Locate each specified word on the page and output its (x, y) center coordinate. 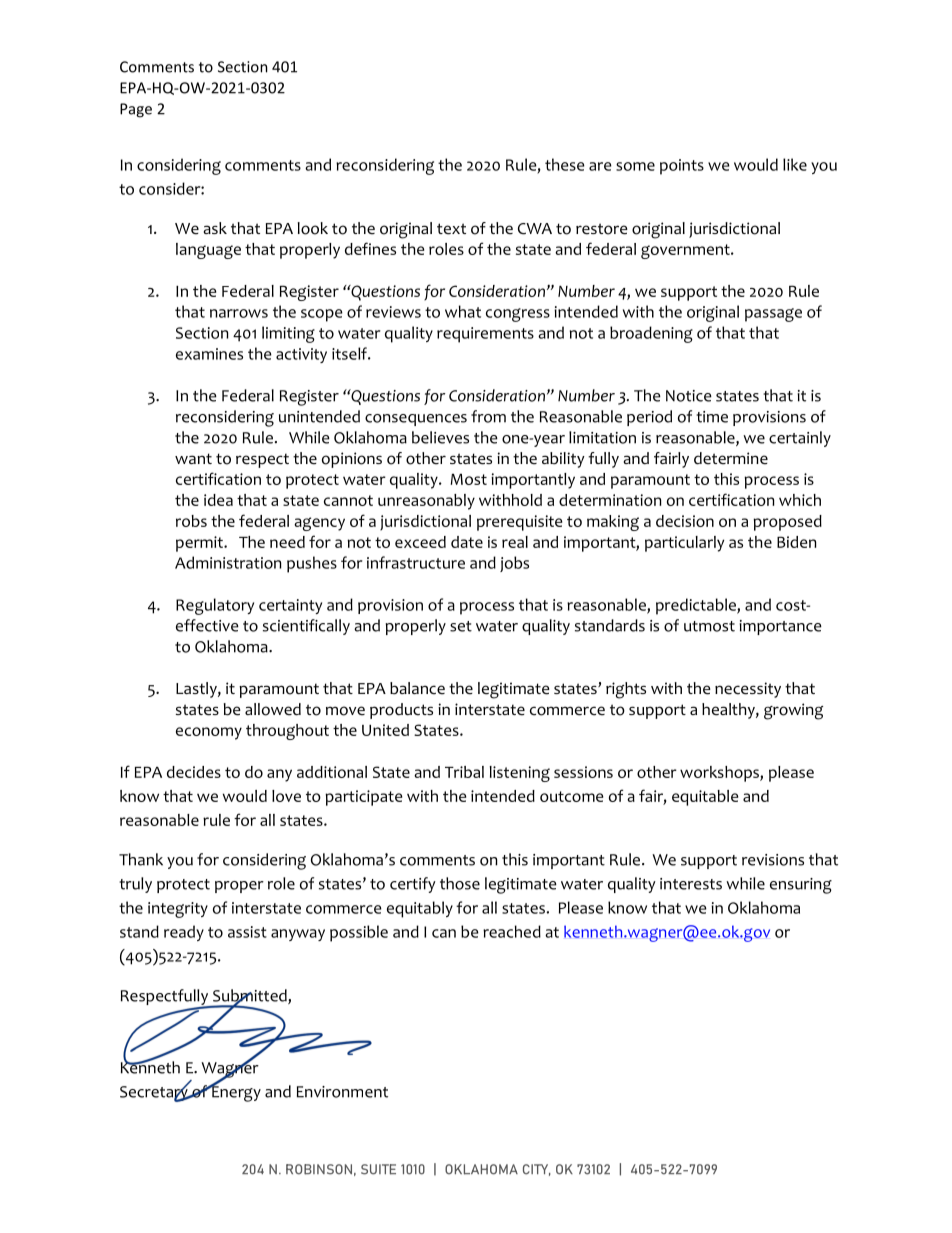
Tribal (464, 772)
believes (440, 437)
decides (194, 772)
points (682, 167)
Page (136, 110)
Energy (235, 1093)
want (193, 458)
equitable (705, 798)
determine (731, 458)
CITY (537, 1170)
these (565, 164)
